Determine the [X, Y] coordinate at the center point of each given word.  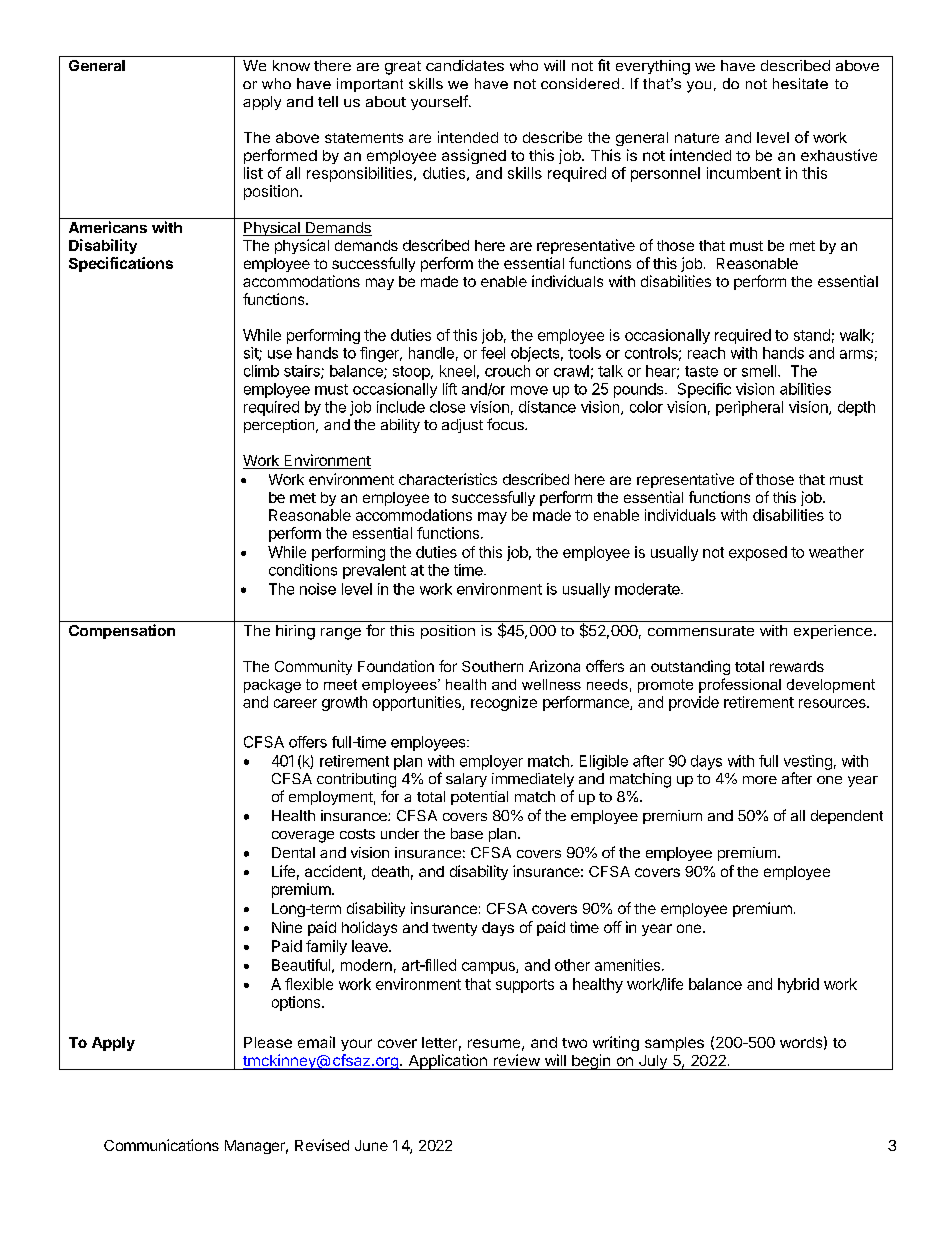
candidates [465, 65]
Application [447, 1062]
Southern [492, 666]
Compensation [122, 631]
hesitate [800, 83]
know [291, 65]
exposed [758, 553]
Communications [161, 1145]
